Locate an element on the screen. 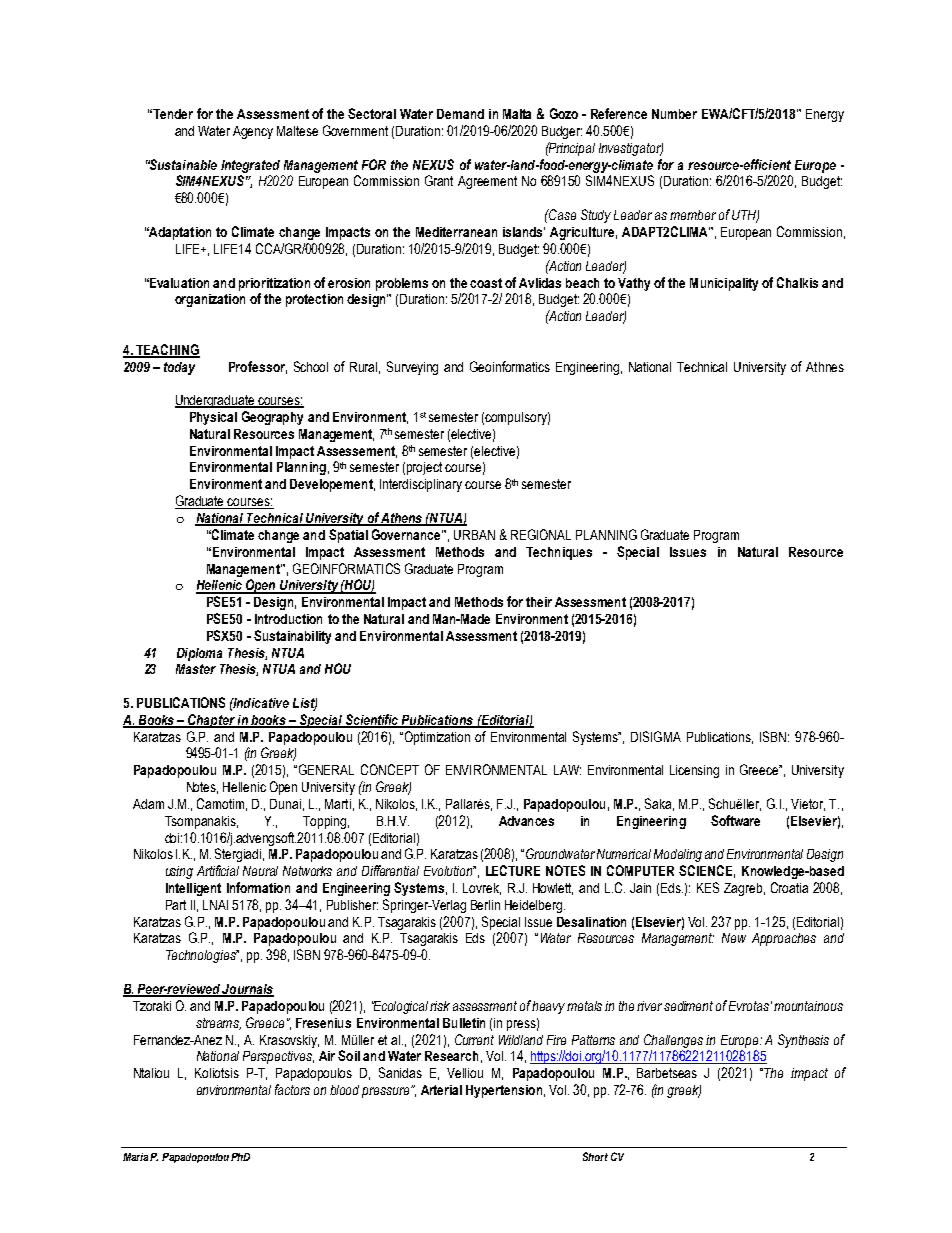 This screenshot has height=1233, width=952. Licensing is located at coordinates (694, 771).
